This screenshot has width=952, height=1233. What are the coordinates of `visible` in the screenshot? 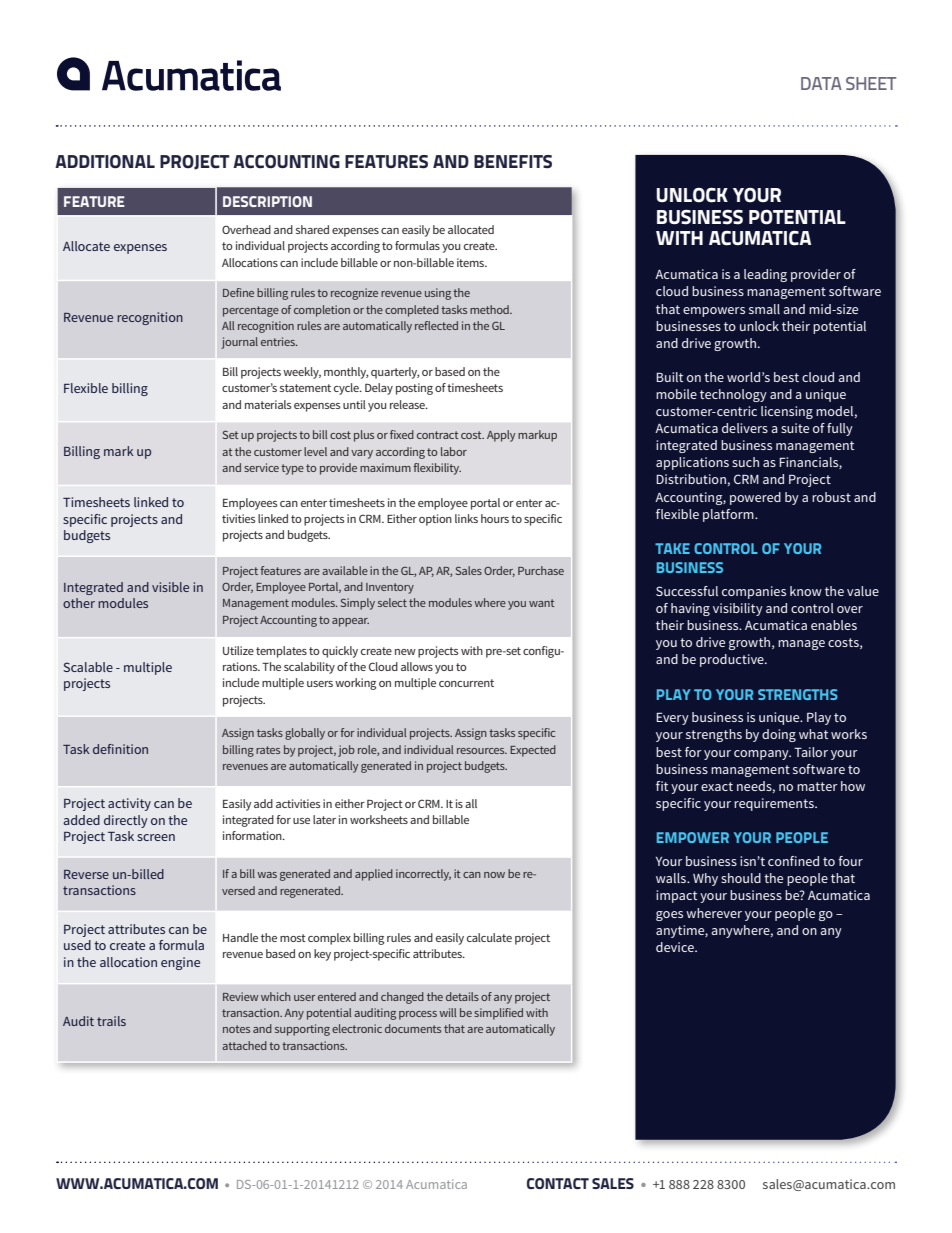 It's located at (170, 587).
